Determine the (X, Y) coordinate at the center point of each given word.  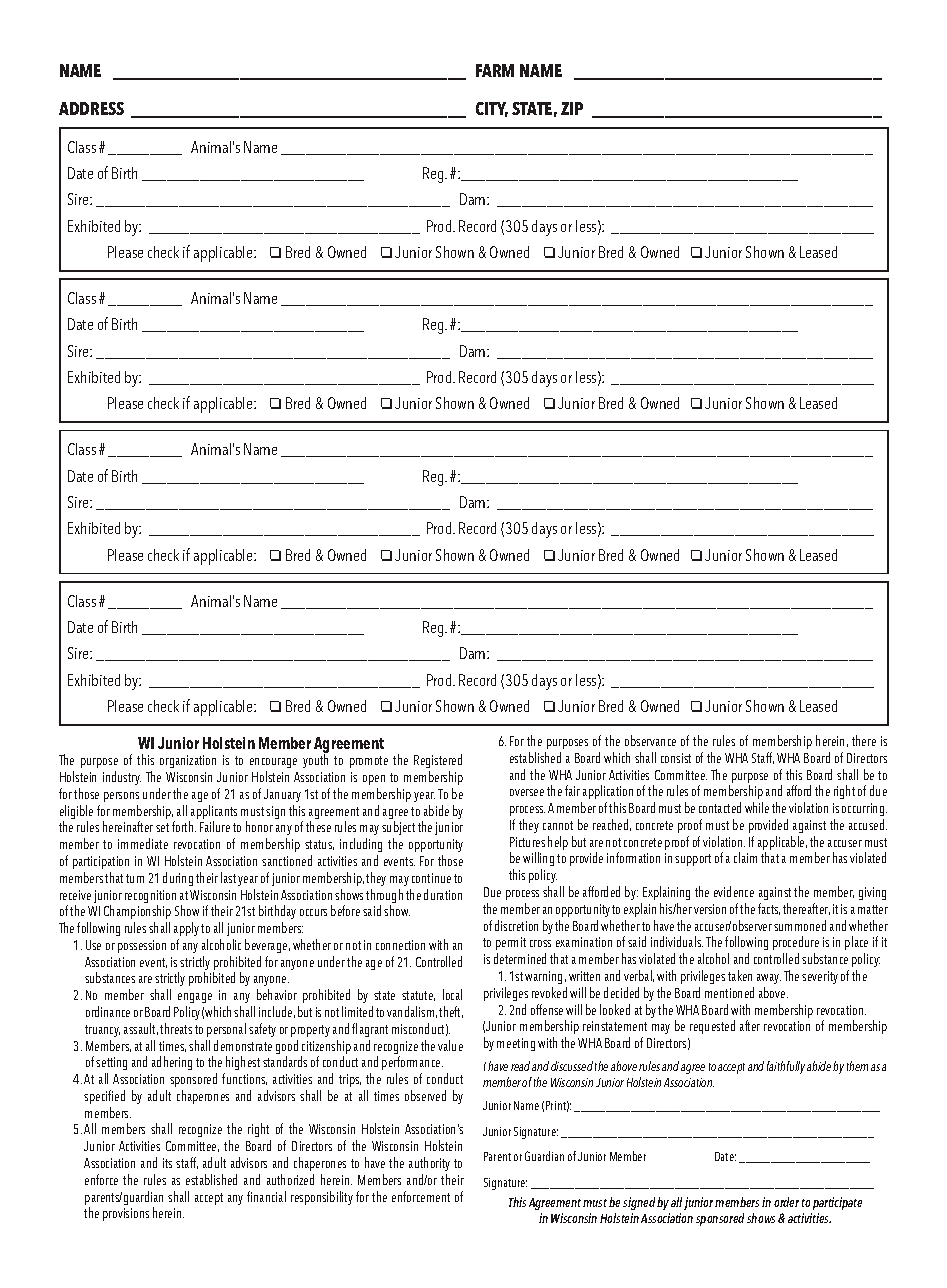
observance (650, 740)
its (167, 1163)
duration (443, 894)
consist (676, 758)
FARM (495, 70)
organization (188, 761)
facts (769, 909)
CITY (492, 109)
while (757, 807)
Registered (438, 763)
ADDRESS (91, 108)
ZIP (572, 108)
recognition (150, 898)
